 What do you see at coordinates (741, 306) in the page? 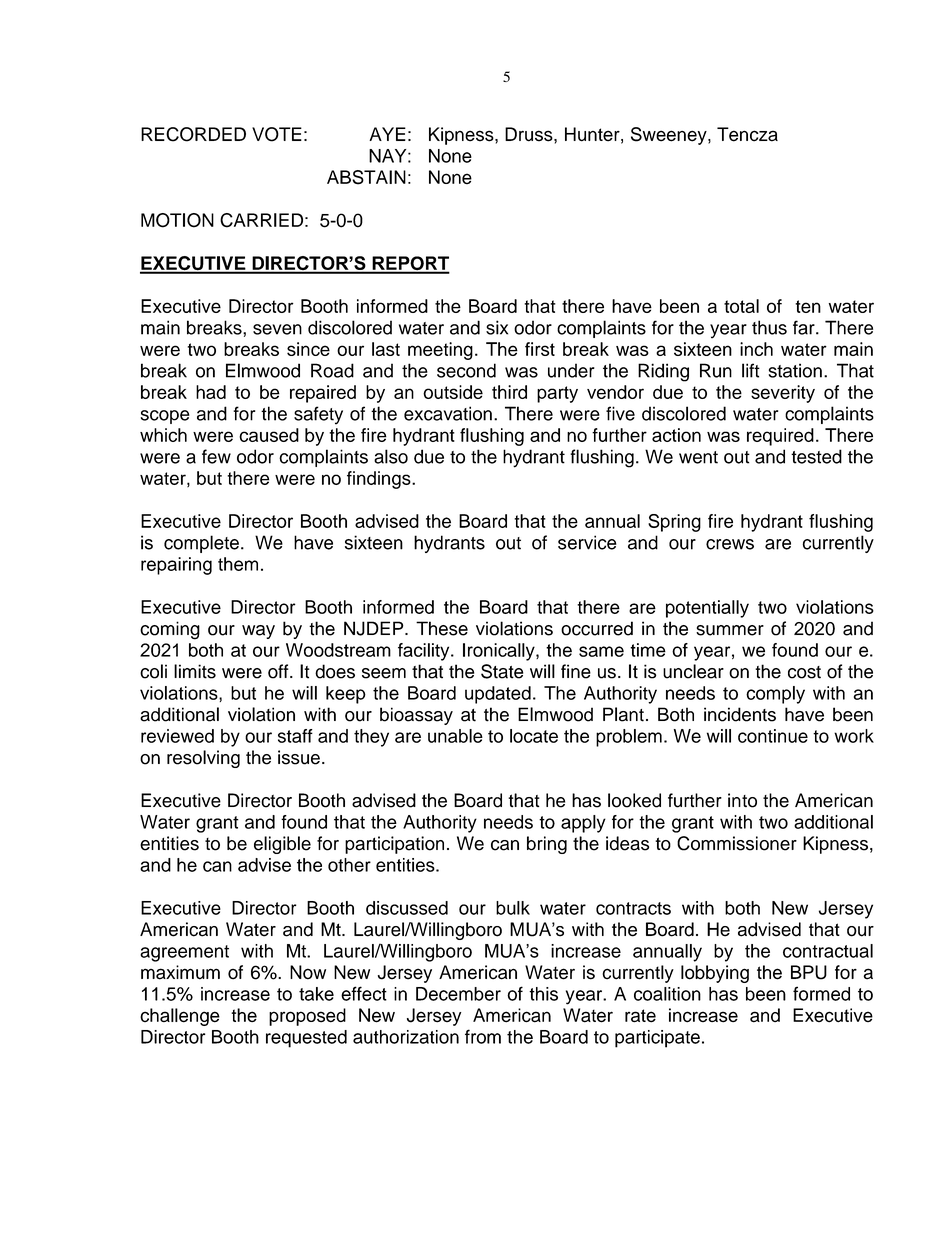
I see `total` at bounding box center [741, 306].
